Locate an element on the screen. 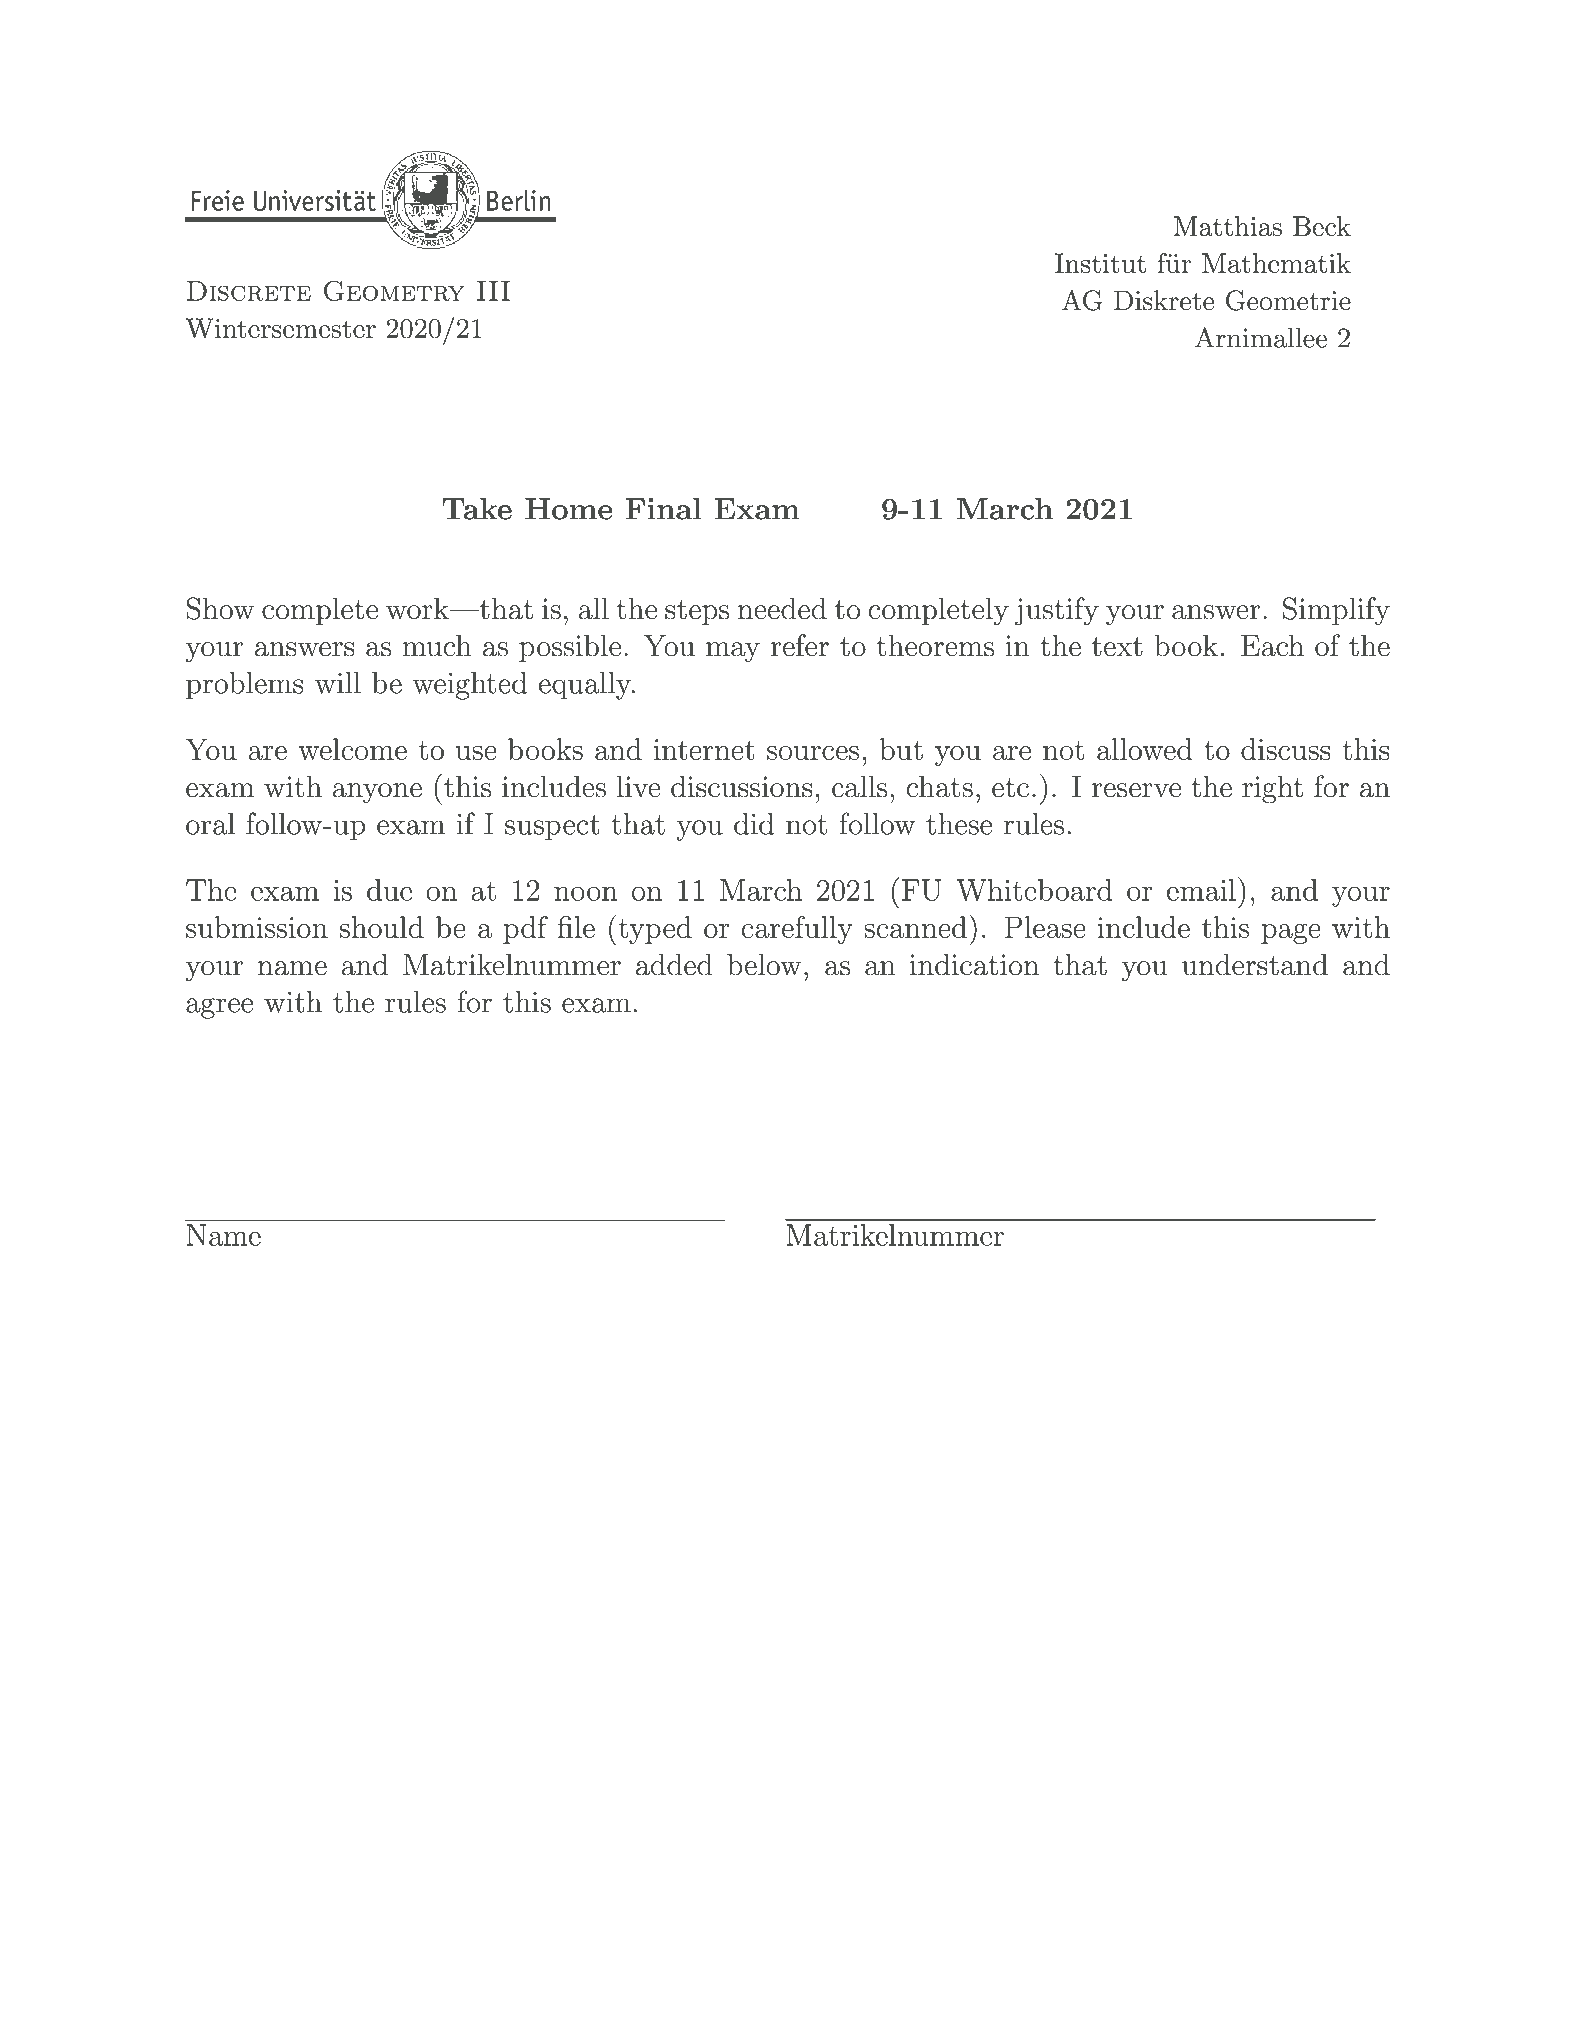 Image resolution: width=1576 pixels, height=2040 pixels. sources is located at coordinates (813, 753).
